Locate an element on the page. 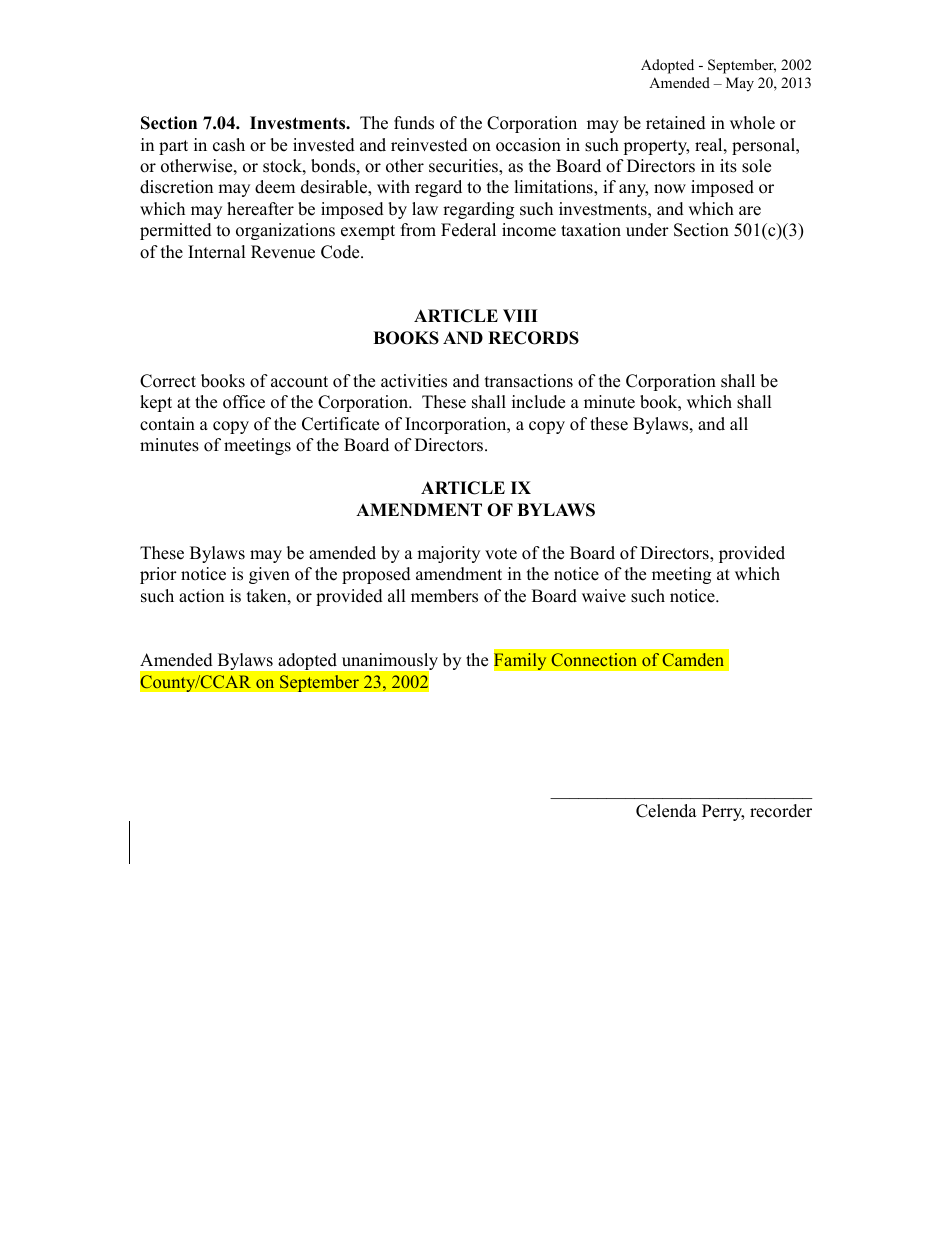 Image resolution: width=952 pixels, height=1233 pixels. prior is located at coordinates (158, 575).
